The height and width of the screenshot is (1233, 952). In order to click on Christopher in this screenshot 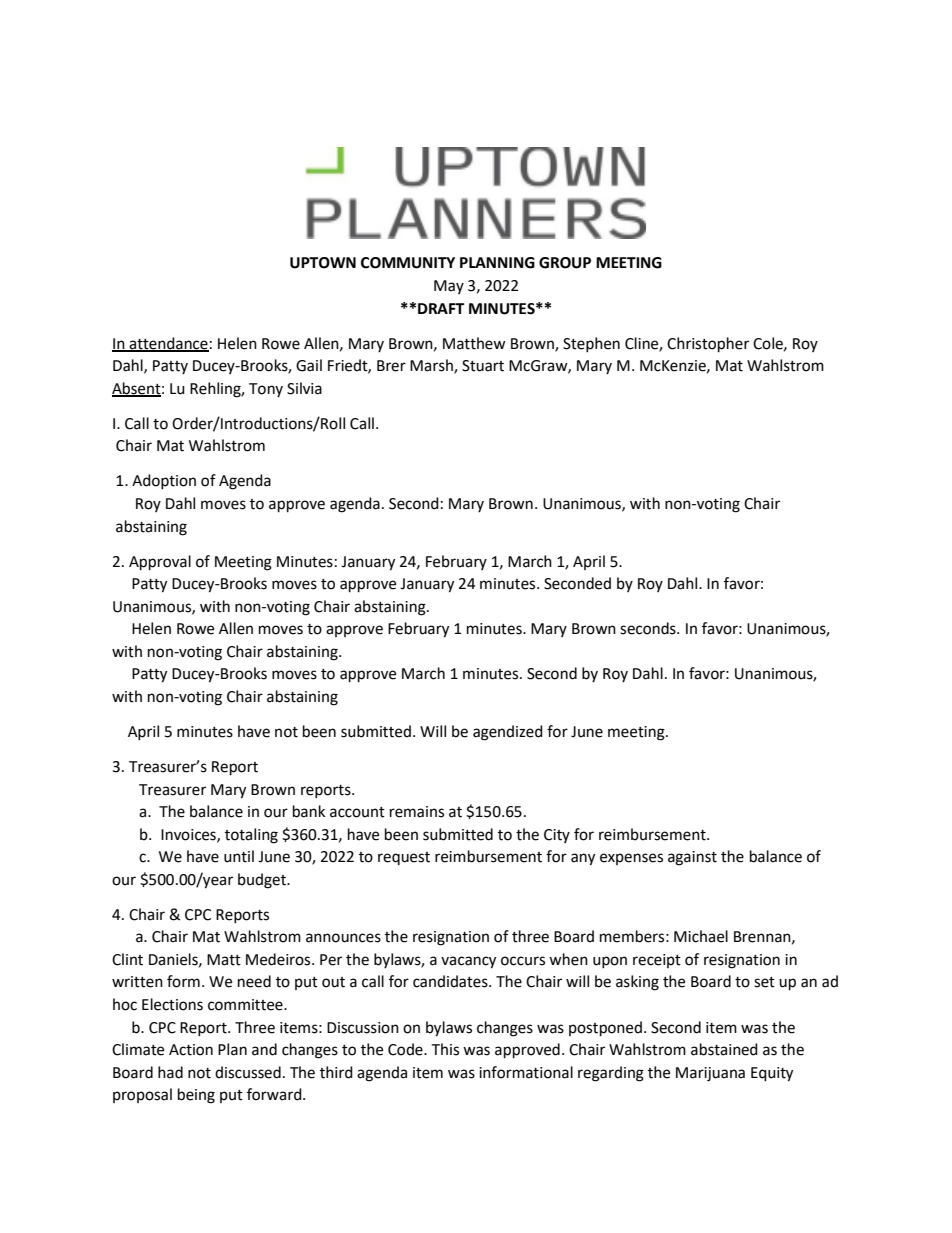, I will do `click(708, 345)`.
